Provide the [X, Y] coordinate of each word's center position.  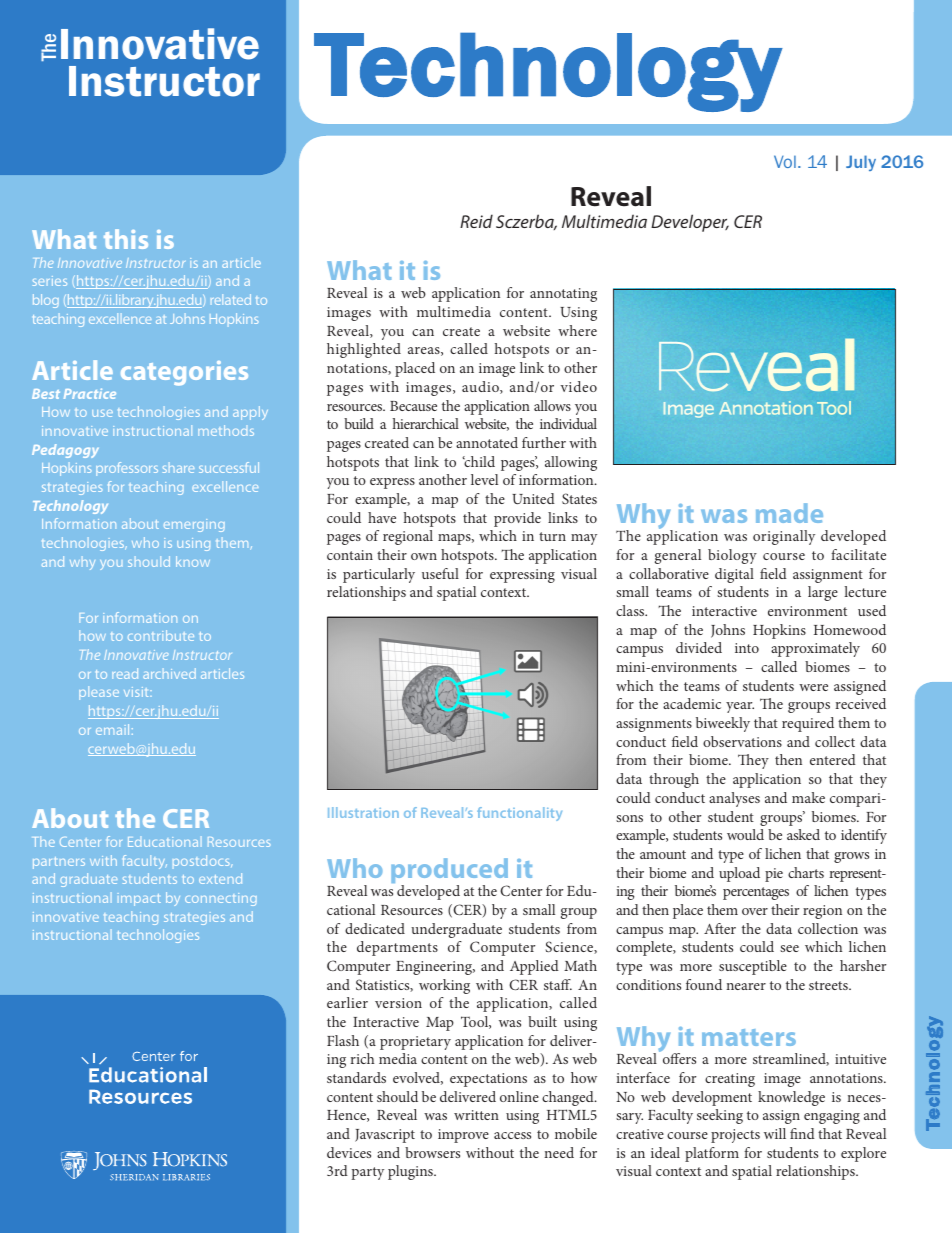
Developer [690, 223]
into [747, 648]
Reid [476, 221]
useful [440, 573]
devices [349, 1152]
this [126, 239]
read [125, 673]
